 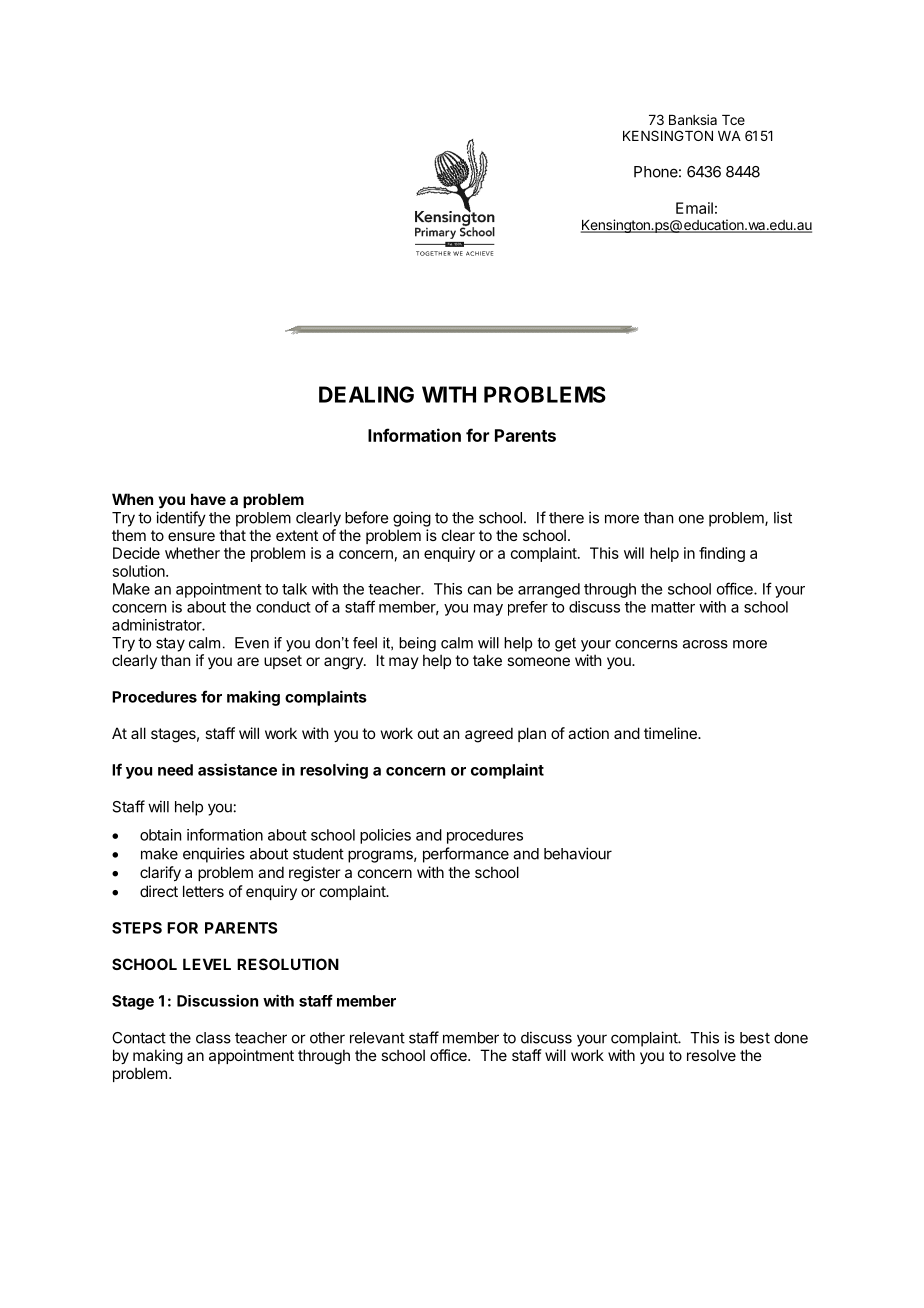 I want to click on Email, so click(x=694, y=208).
